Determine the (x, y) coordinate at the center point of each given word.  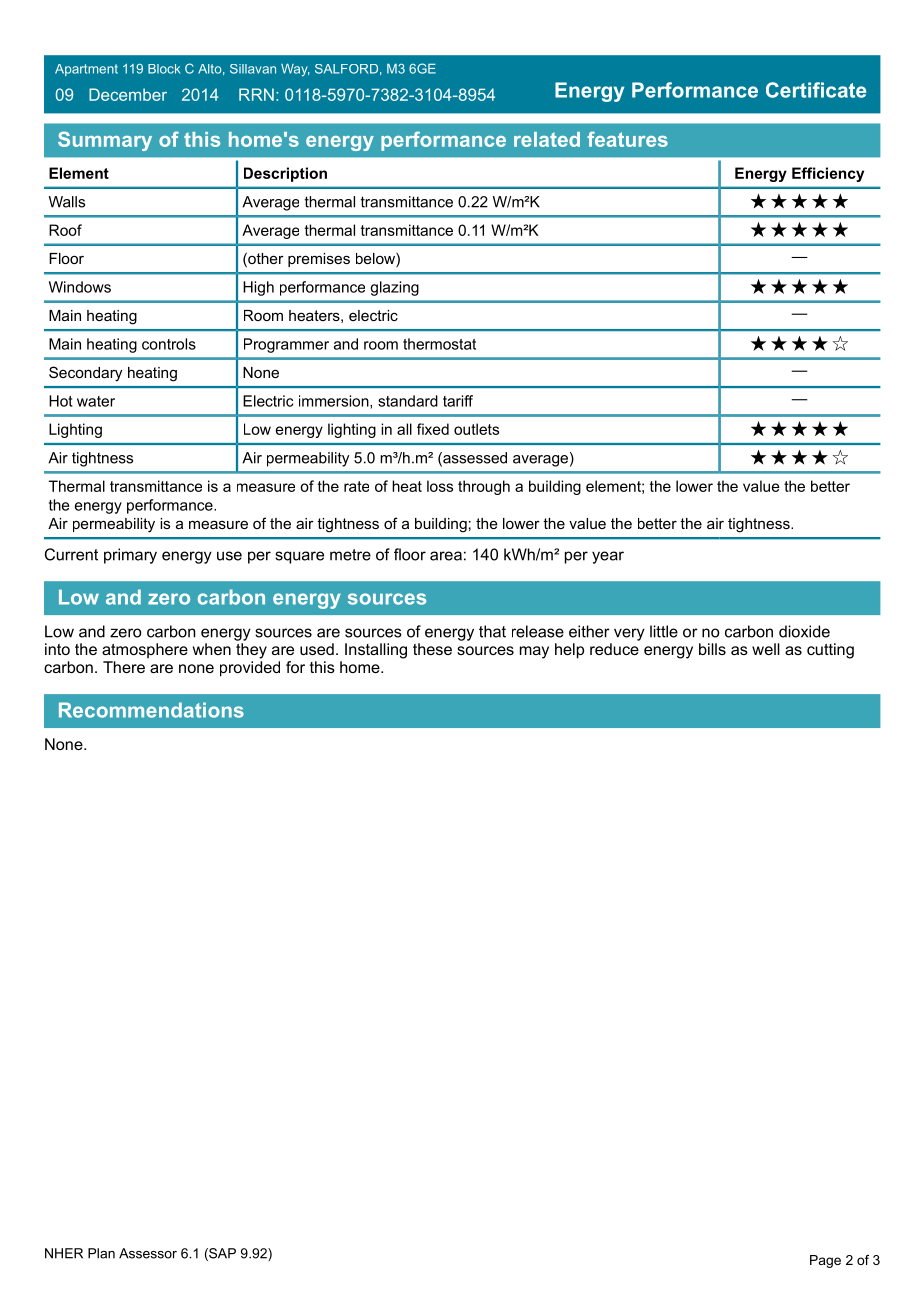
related (547, 139)
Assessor (148, 1253)
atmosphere (145, 650)
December (128, 94)
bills (712, 649)
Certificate (816, 90)
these (432, 649)
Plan (101, 1253)
